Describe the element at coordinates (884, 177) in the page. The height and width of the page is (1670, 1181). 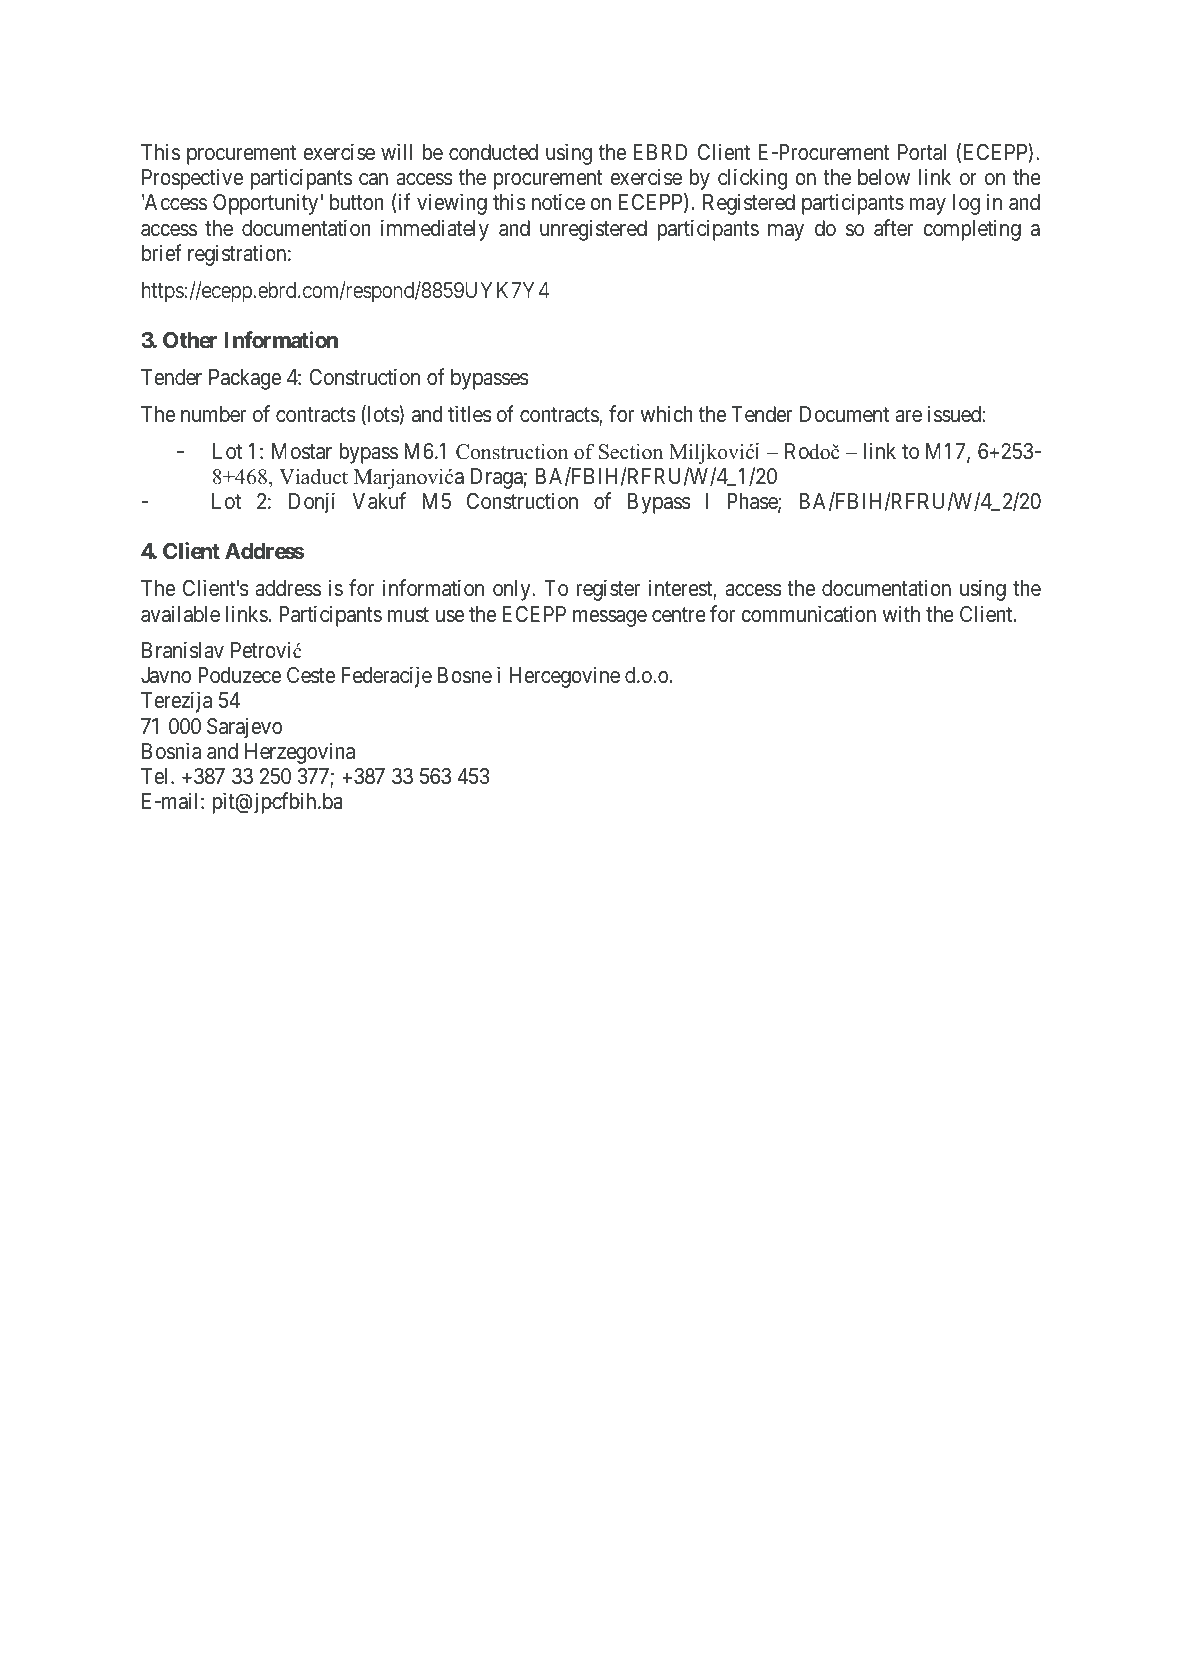
I see `below` at that location.
